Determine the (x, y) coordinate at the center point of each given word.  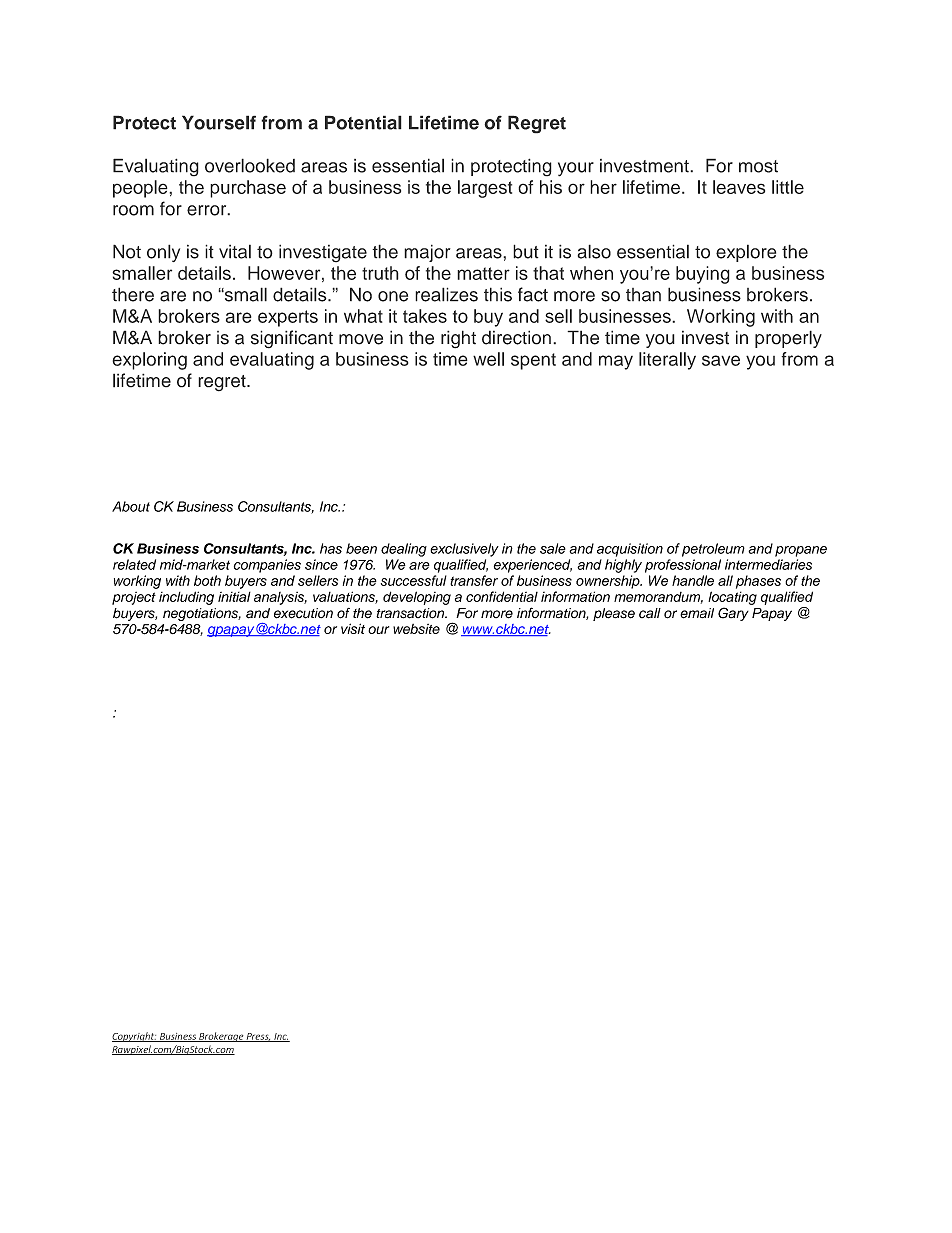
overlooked (250, 165)
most (758, 166)
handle (693, 580)
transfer (474, 580)
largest (485, 189)
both (207, 580)
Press (258, 1037)
